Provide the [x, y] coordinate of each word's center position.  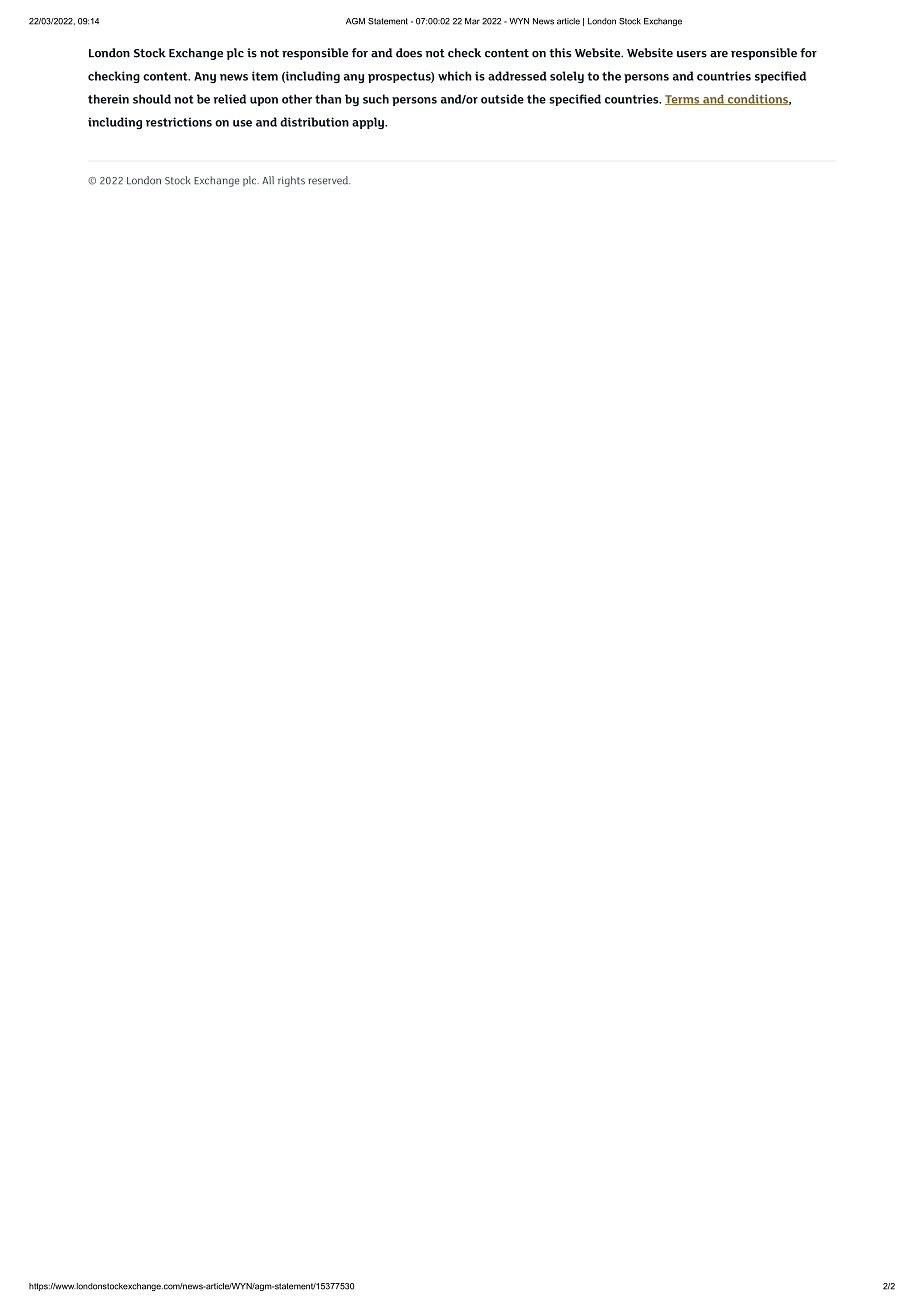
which [455, 76]
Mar [472, 21]
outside [502, 99]
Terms [683, 100]
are [719, 54]
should [152, 99]
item [265, 76]
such [376, 99]
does [409, 53]
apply [369, 123]
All [268, 180]
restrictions [179, 122]
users [692, 54]
